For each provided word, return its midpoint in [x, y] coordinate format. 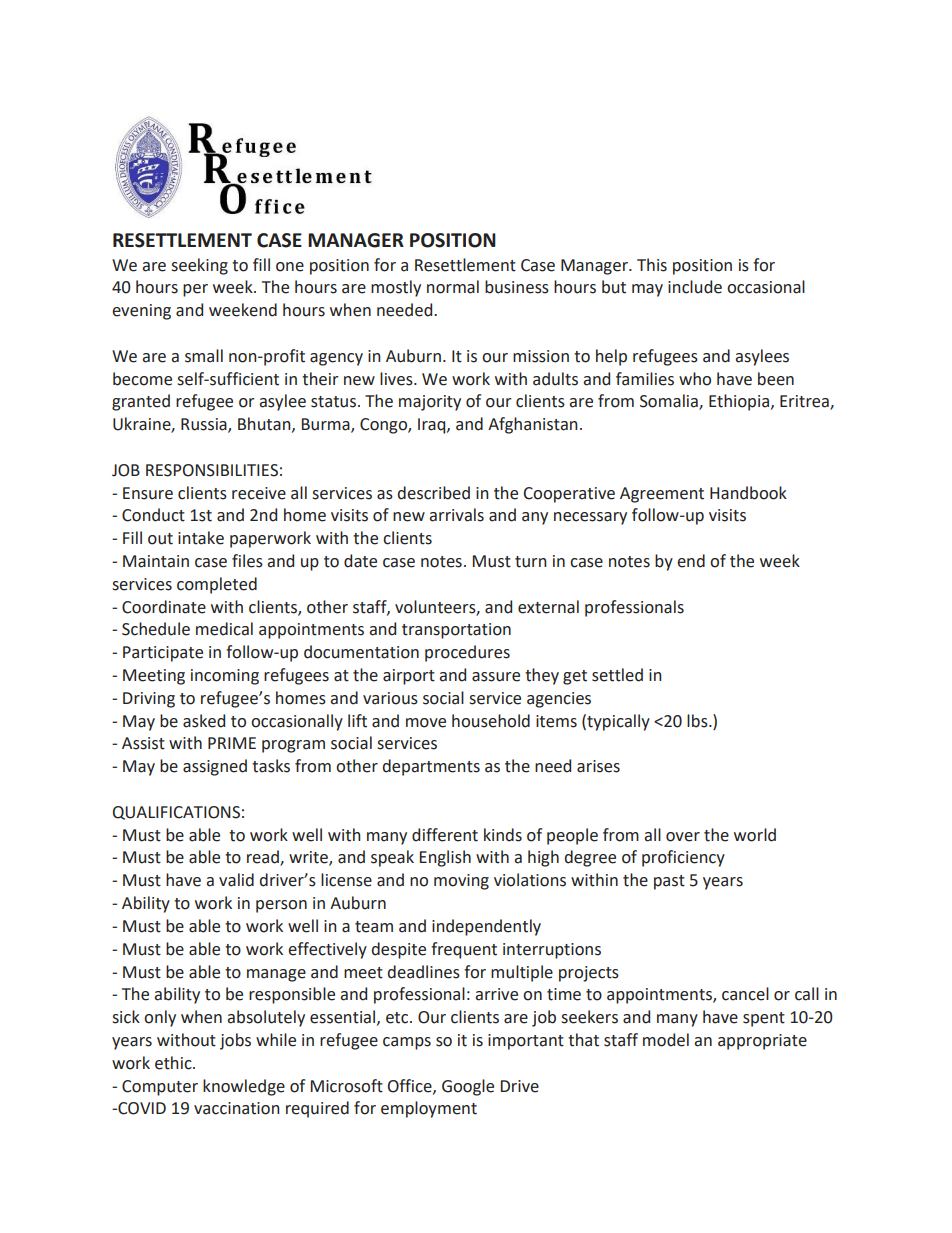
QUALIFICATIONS [176, 813]
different [445, 835]
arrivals [456, 515]
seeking [199, 266]
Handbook [748, 493]
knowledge [244, 1087]
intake [201, 538]
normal [453, 287]
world [755, 835]
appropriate [762, 1042]
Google [468, 1087]
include [695, 287]
